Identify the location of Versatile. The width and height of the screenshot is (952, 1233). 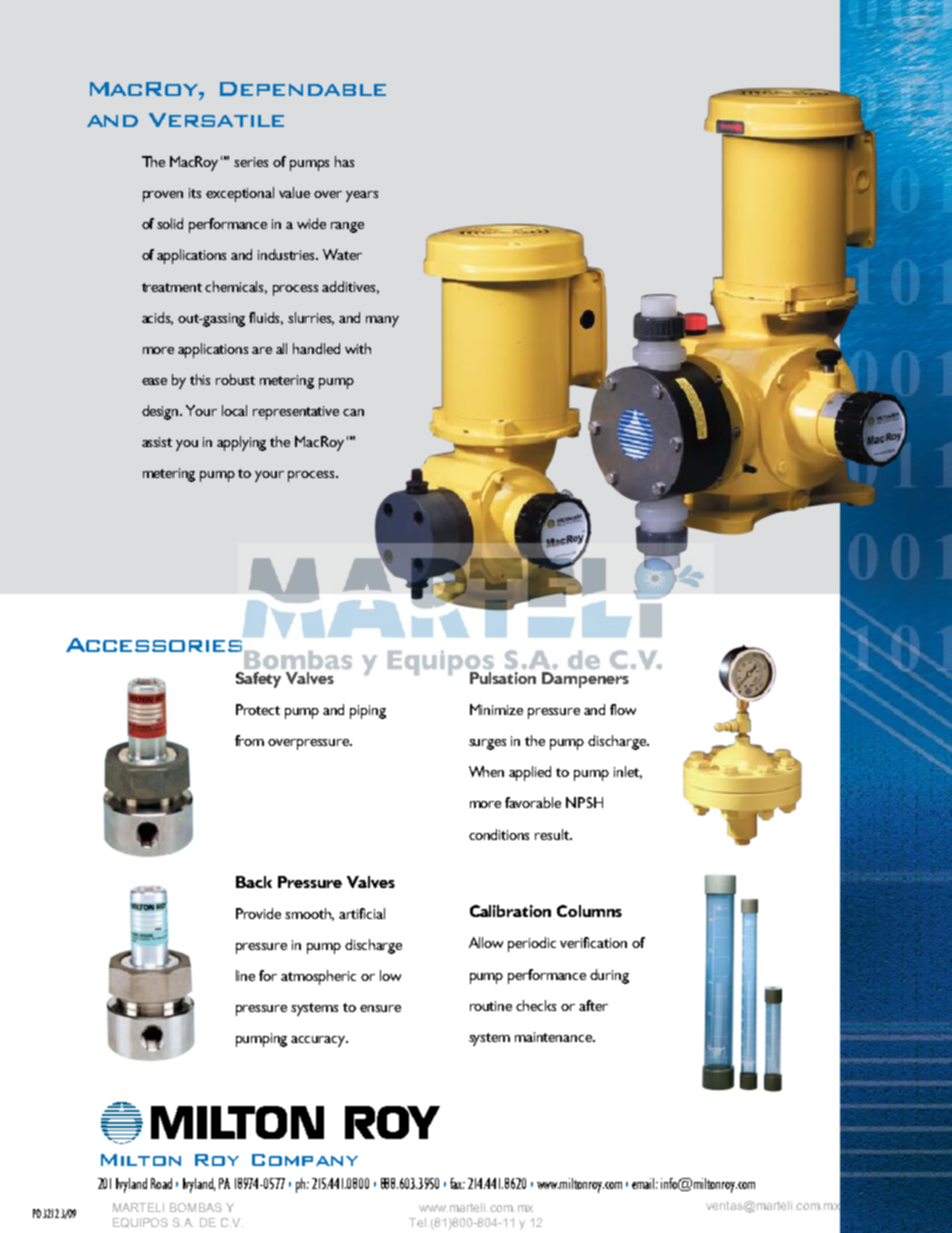
(216, 120).
